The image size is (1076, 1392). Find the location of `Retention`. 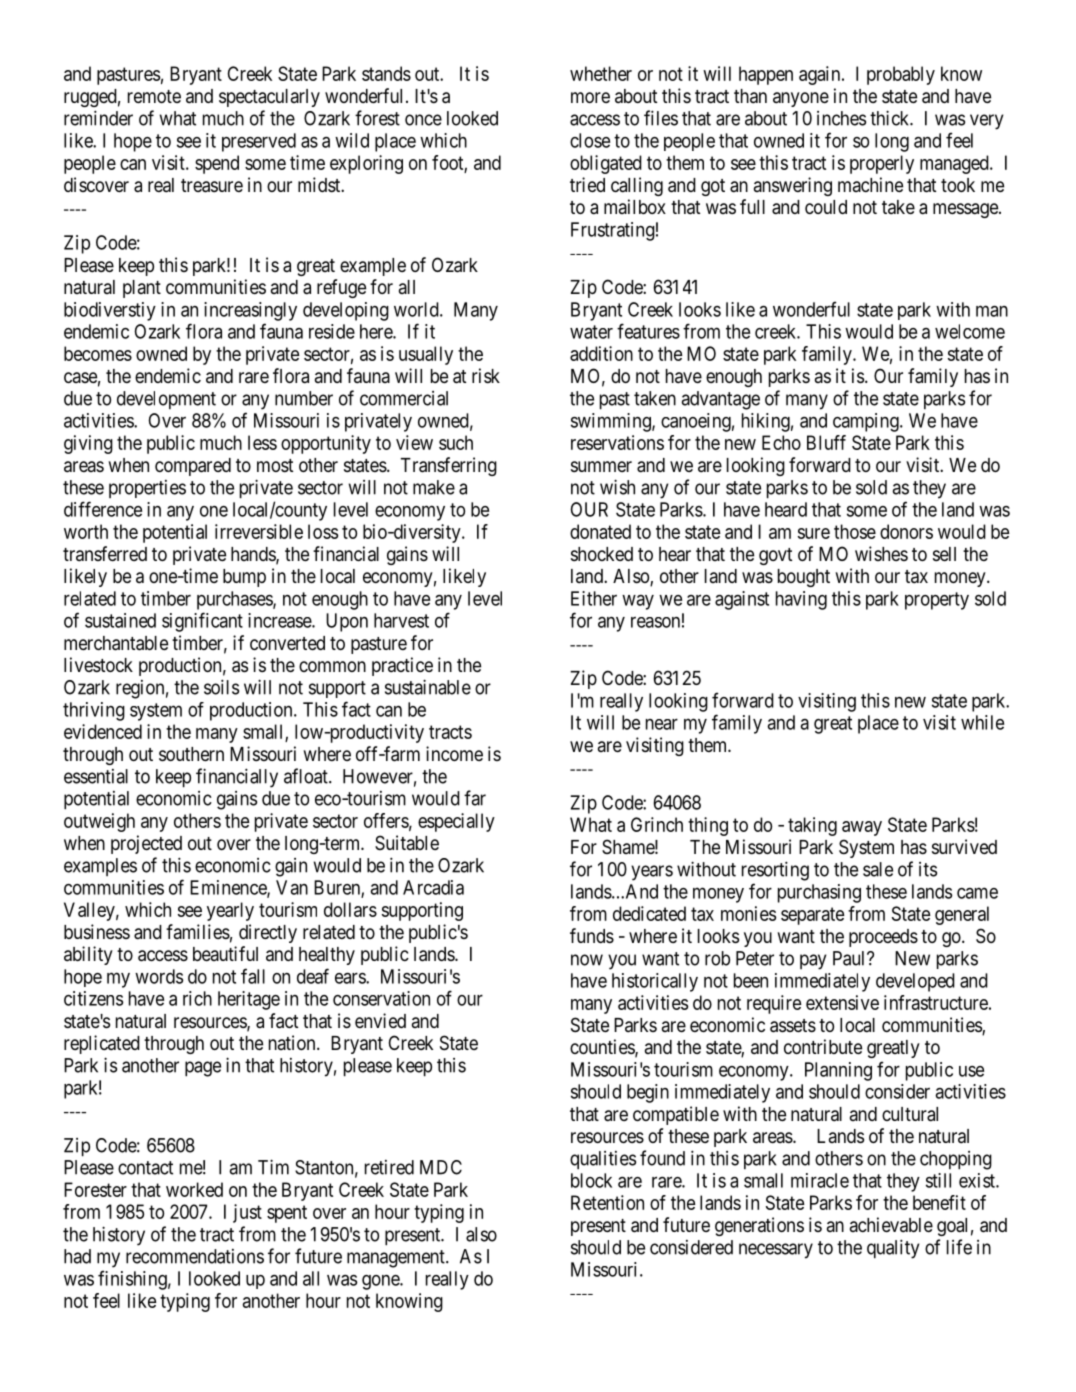

Retention is located at coordinates (607, 1202).
